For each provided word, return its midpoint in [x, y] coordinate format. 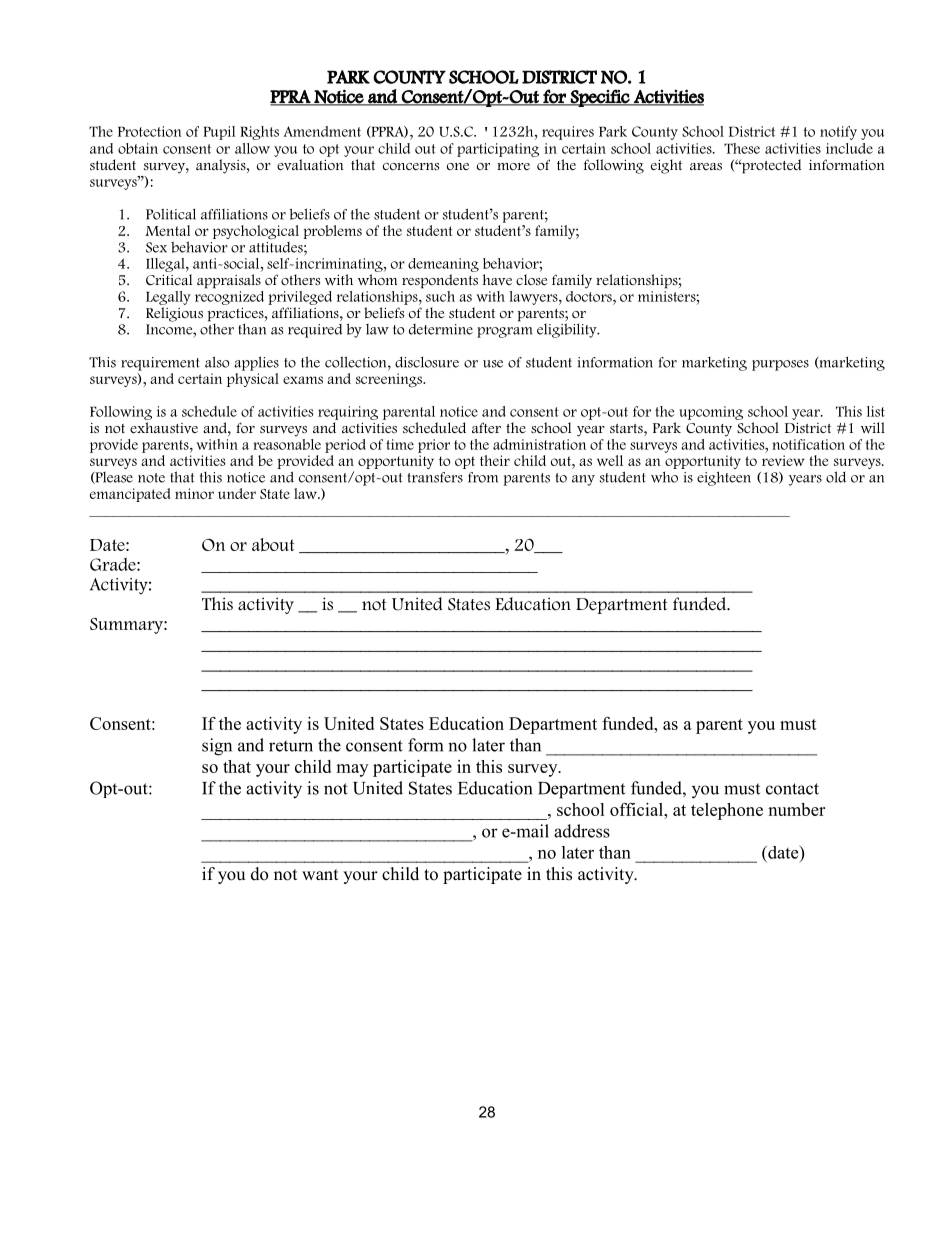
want [320, 874]
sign [217, 747]
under [237, 493]
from [483, 477]
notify [838, 133]
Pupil [219, 133]
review [783, 460]
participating [498, 150]
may [352, 770]
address [582, 831]
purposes [780, 365]
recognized [229, 296]
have [497, 279]
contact [792, 789]
